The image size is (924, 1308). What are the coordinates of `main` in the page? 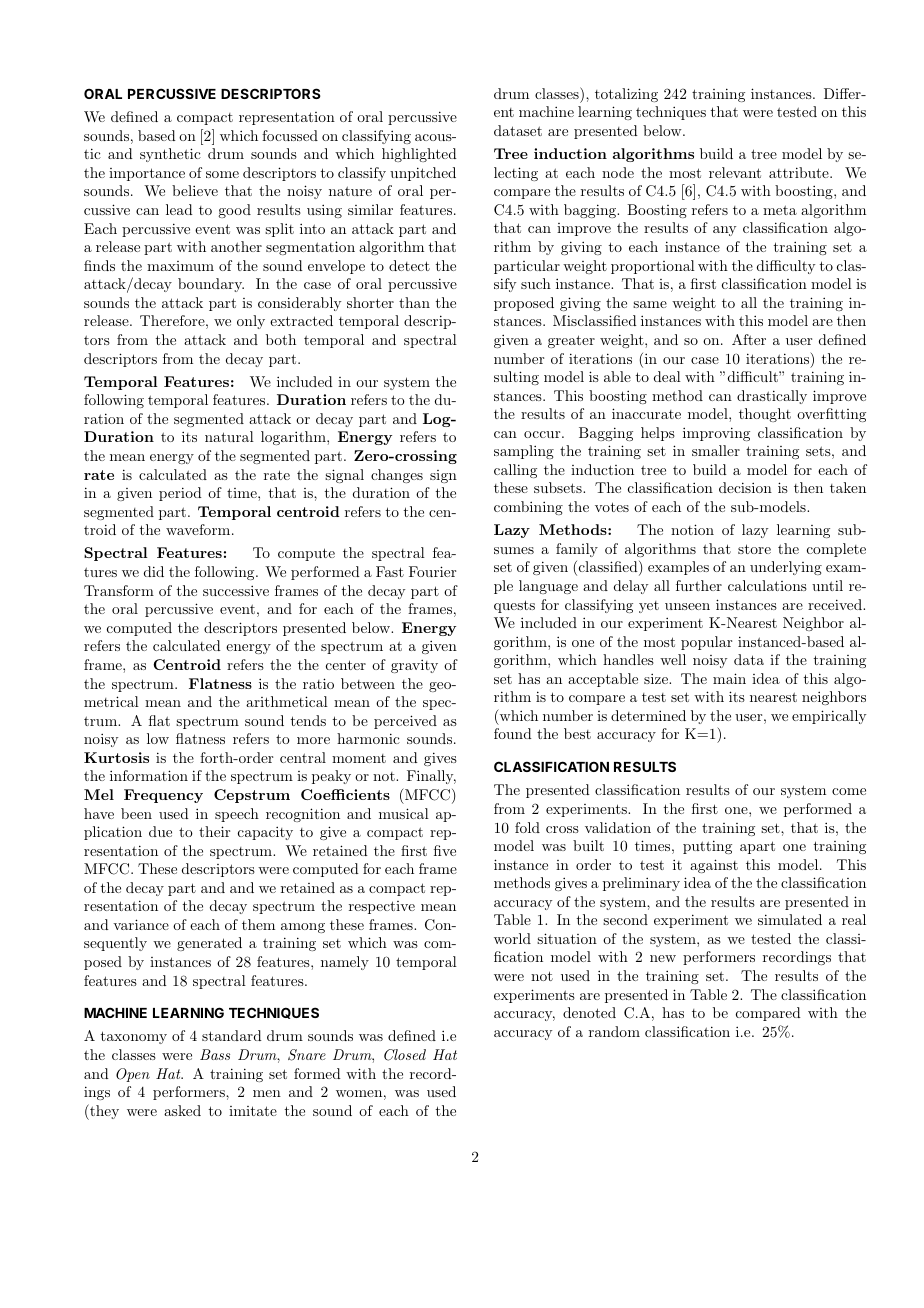 It's located at (729, 678).
